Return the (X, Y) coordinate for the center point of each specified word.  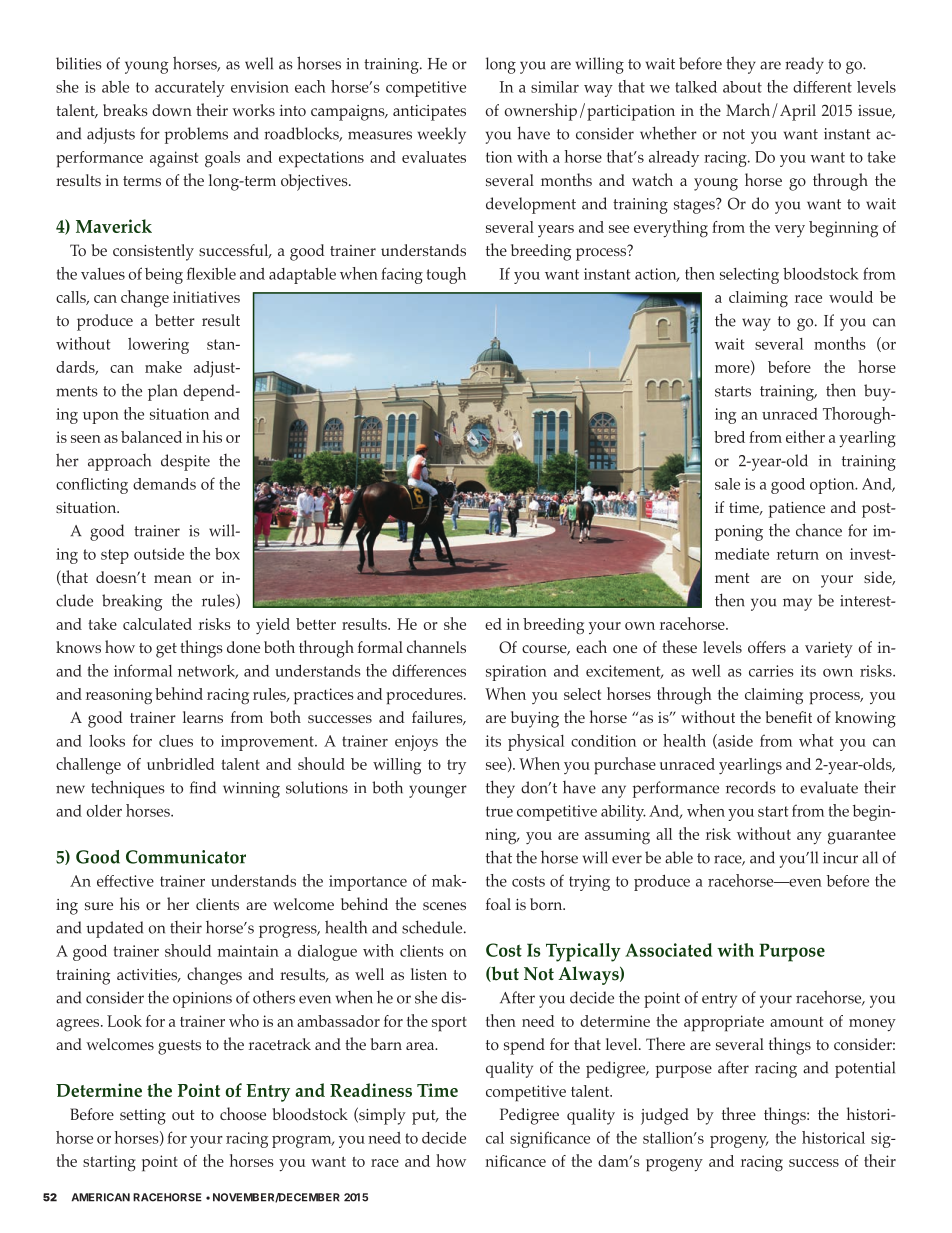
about (742, 87)
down (172, 110)
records (751, 787)
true (499, 811)
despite (185, 462)
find (203, 787)
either (805, 436)
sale (727, 484)
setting (143, 1117)
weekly (442, 135)
